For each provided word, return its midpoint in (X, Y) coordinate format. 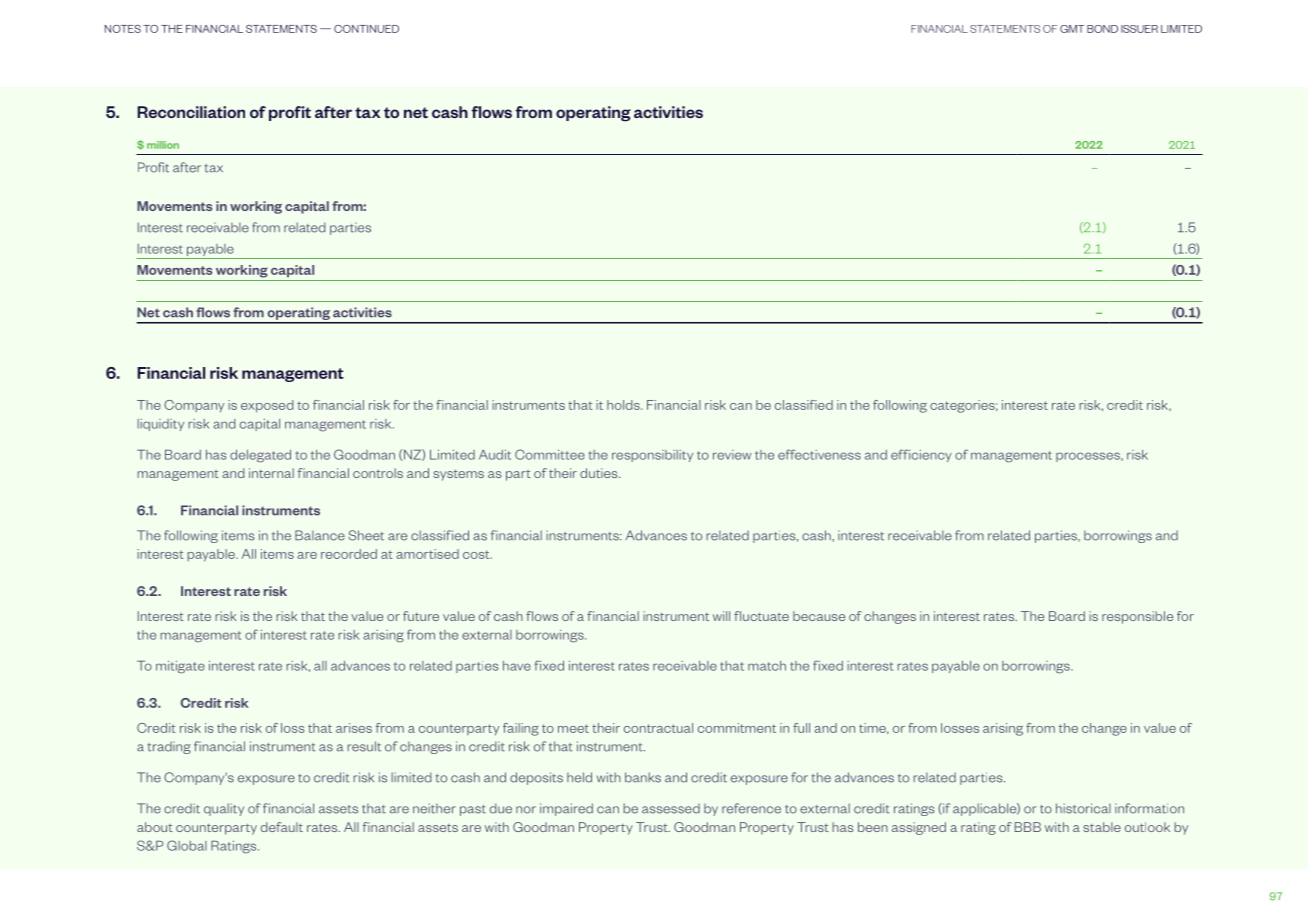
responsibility (652, 456)
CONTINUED (366, 29)
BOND (1102, 29)
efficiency (921, 455)
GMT (1072, 29)
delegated (260, 456)
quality (224, 809)
